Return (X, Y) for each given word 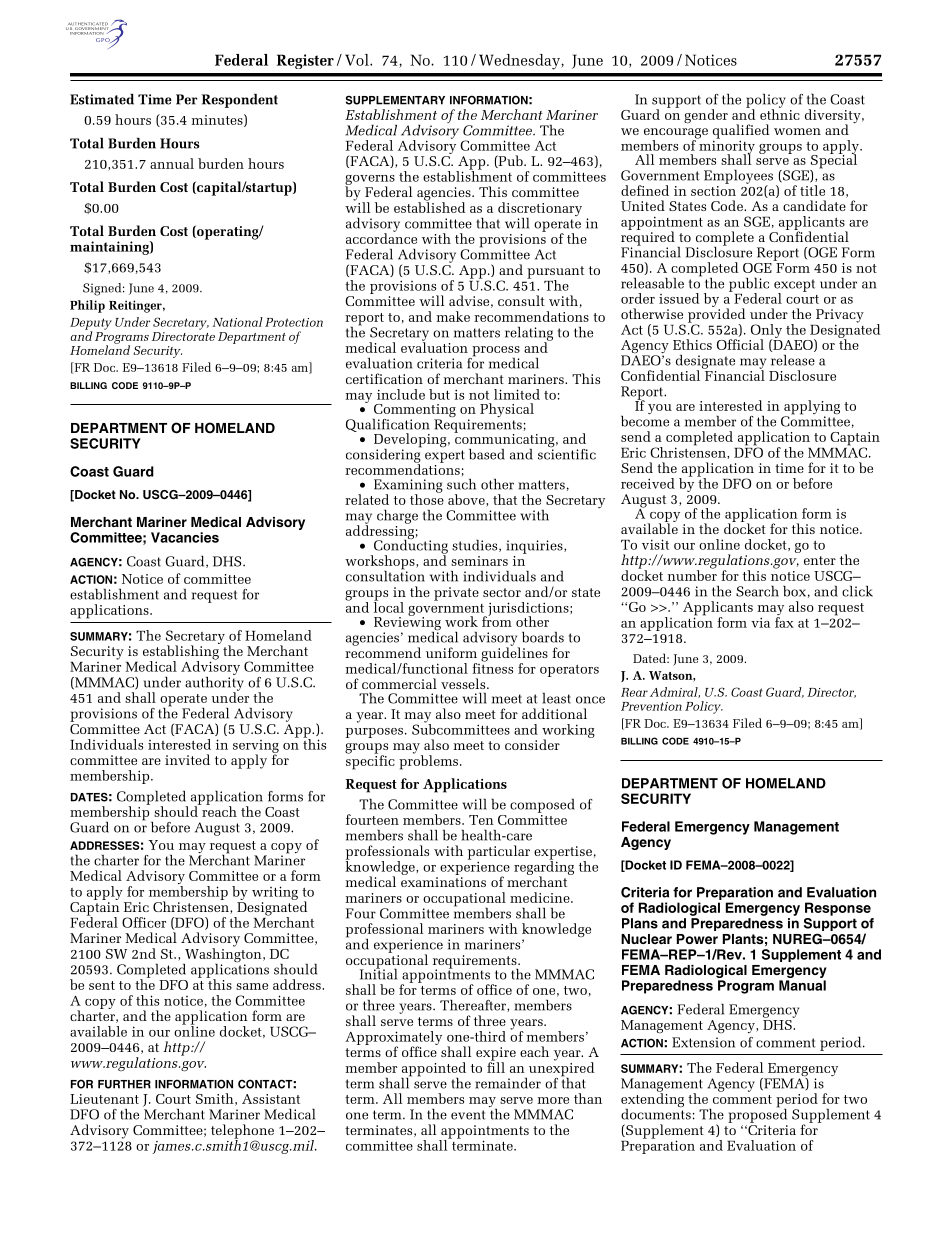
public (749, 286)
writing (275, 893)
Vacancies (185, 537)
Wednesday (520, 62)
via (760, 622)
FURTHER (124, 1084)
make (453, 316)
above (467, 500)
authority (214, 683)
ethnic (780, 113)
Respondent (240, 101)
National (237, 322)
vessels (464, 683)
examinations (443, 882)
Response (838, 909)
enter (820, 560)
